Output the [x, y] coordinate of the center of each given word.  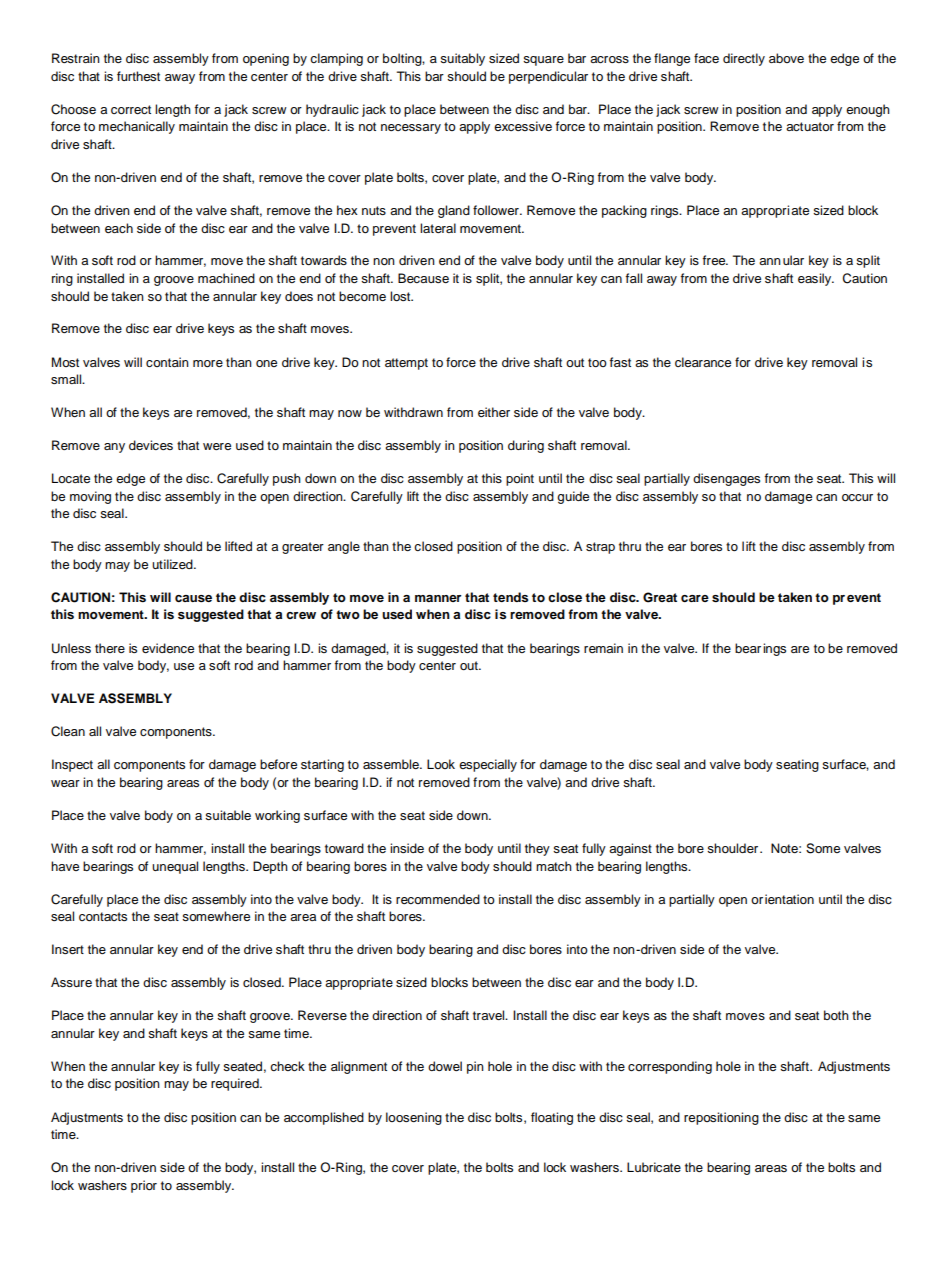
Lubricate [654, 1167]
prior [144, 1186]
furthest [138, 76]
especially [488, 765]
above [786, 58]
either [494, 412]
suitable [228, 815]
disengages [726, 479]
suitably [462, 59]
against [630, 849]
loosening [414, 1118]
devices [151, 445]
